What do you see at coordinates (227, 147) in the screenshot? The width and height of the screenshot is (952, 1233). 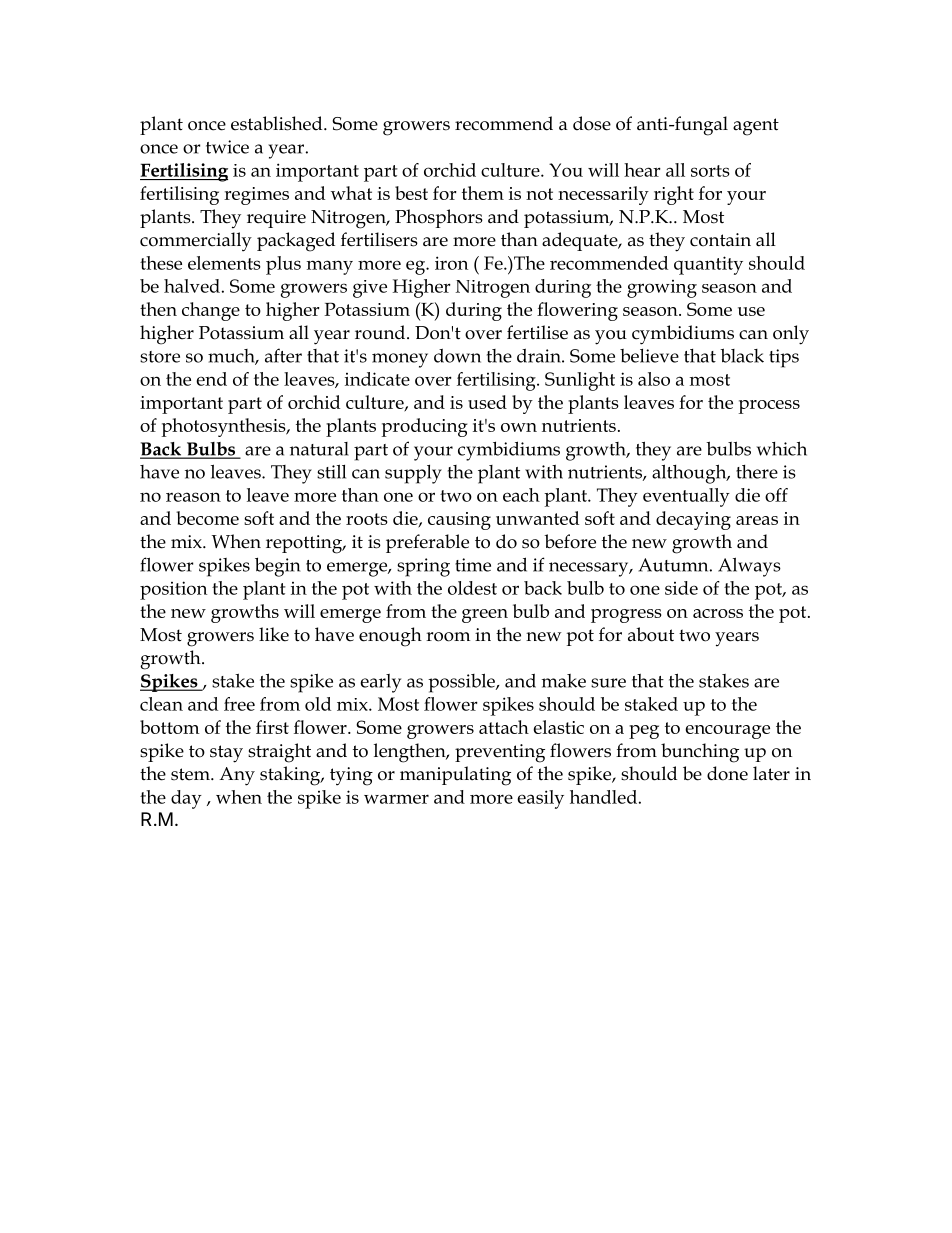 I see `twice` at bounding box center [227, 147].
